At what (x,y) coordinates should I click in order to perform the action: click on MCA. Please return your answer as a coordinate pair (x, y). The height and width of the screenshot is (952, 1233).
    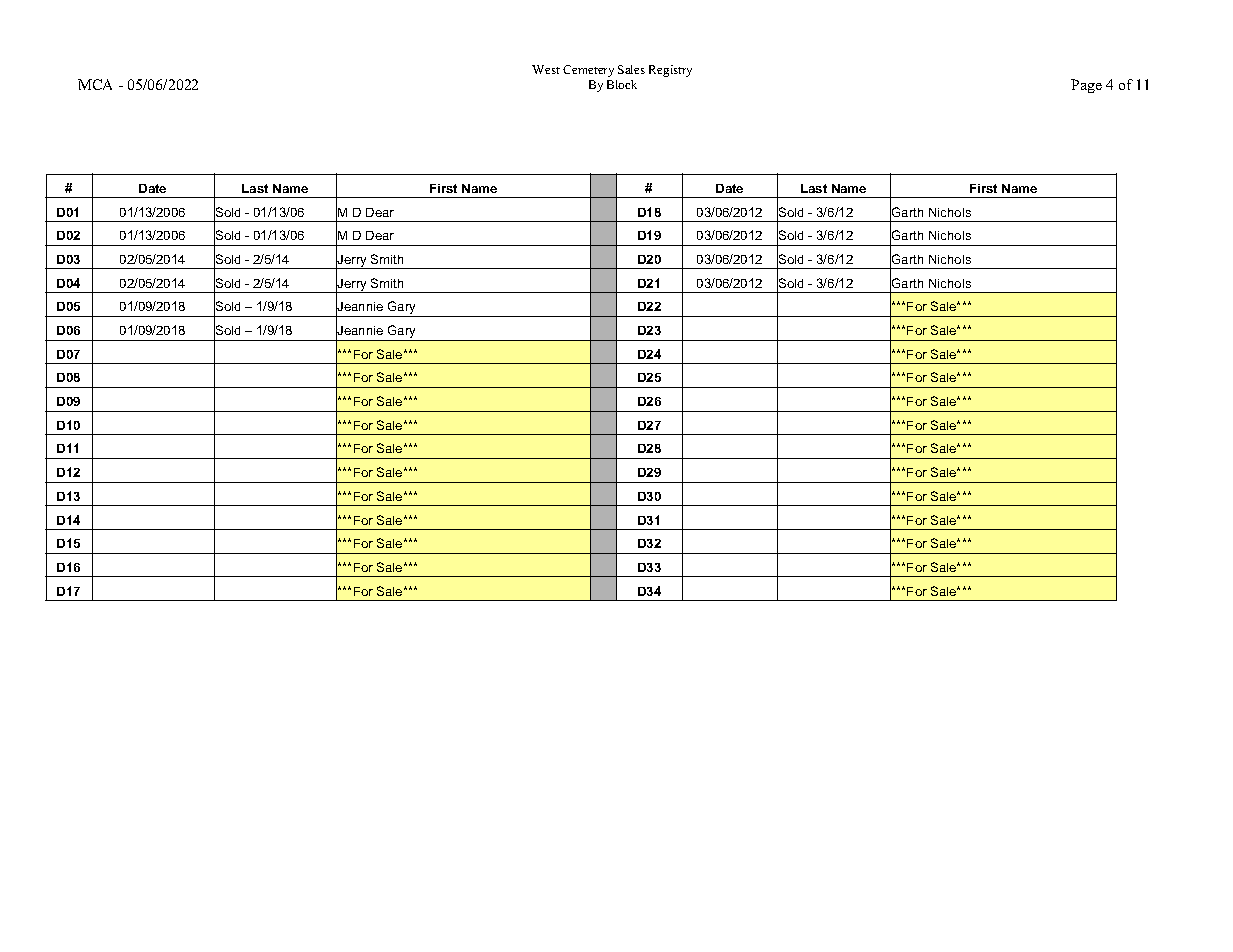
    Looking at the image, I should click on (95, 84).
